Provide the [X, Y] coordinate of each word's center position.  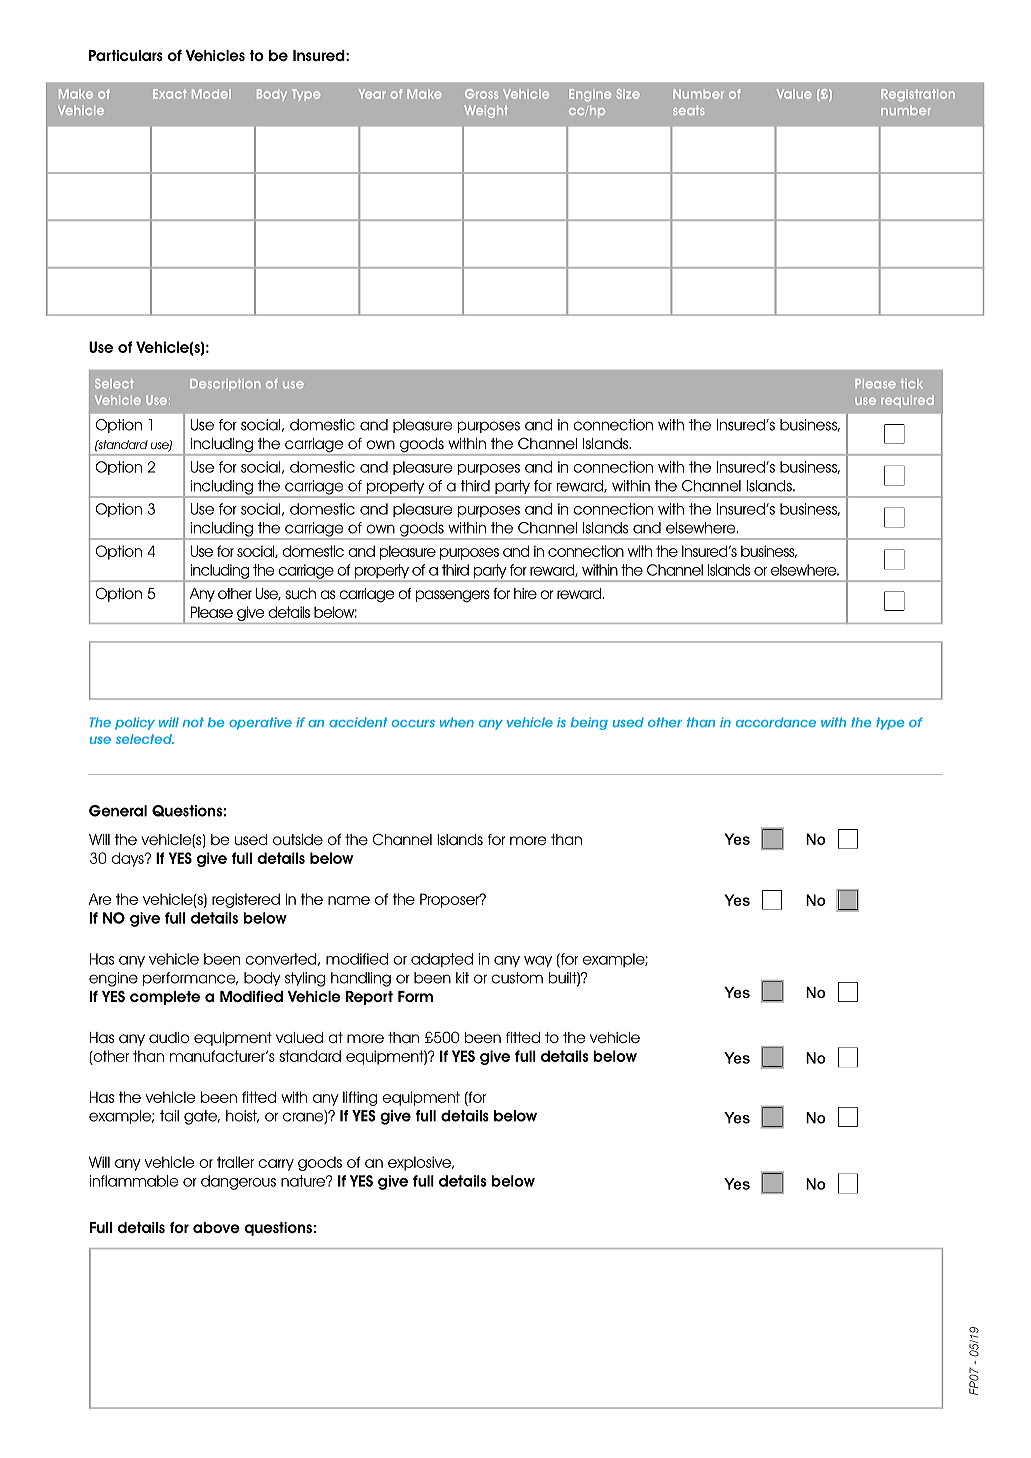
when [457, 722]
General [118, 811]
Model [211, 94]
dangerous [238, 1182]
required [907, 401]
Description [225, 385]
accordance [776, 722]
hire [525, 593]
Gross [481, 94]
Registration [918, 95]
